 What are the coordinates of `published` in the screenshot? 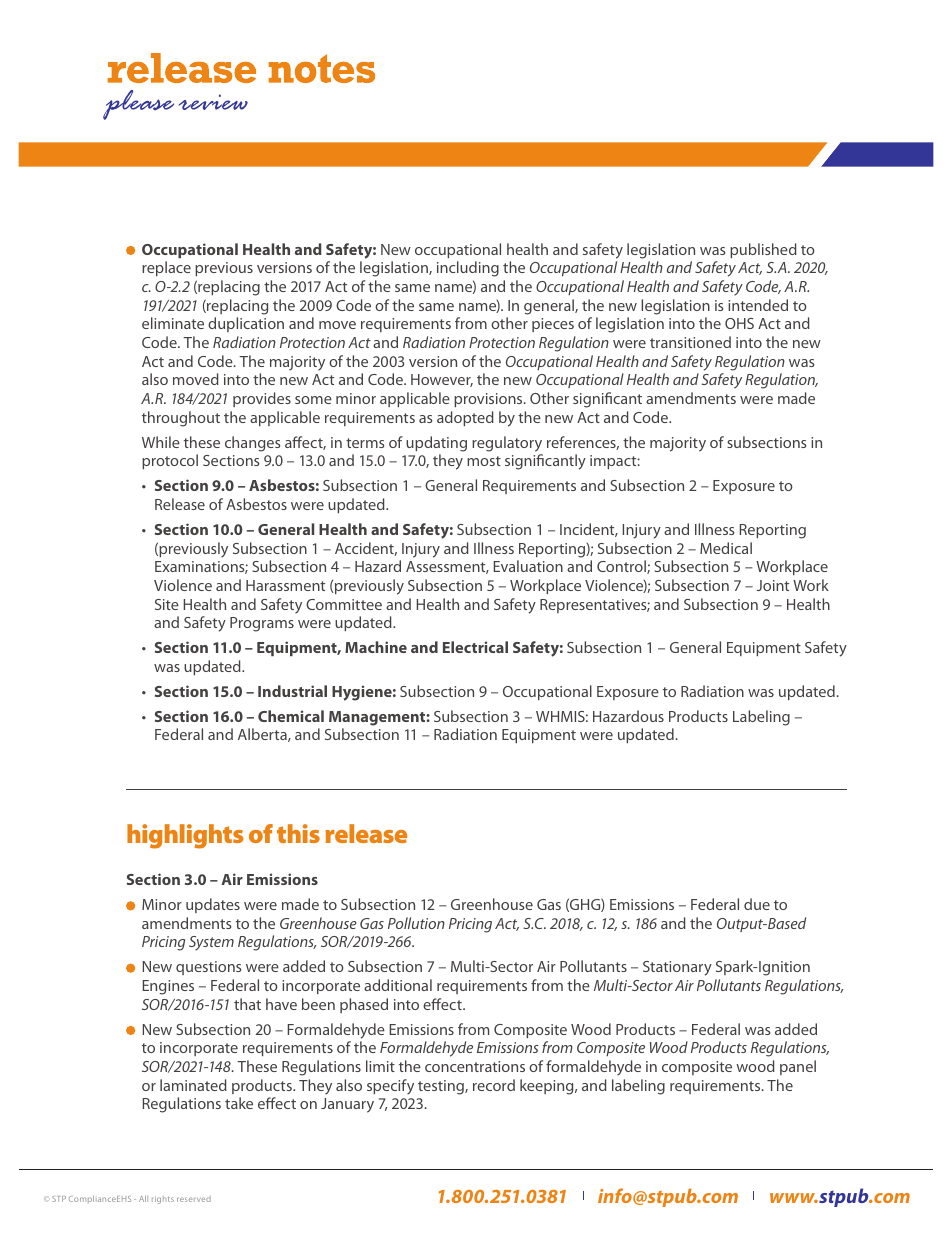 It's located at (763, 250).
